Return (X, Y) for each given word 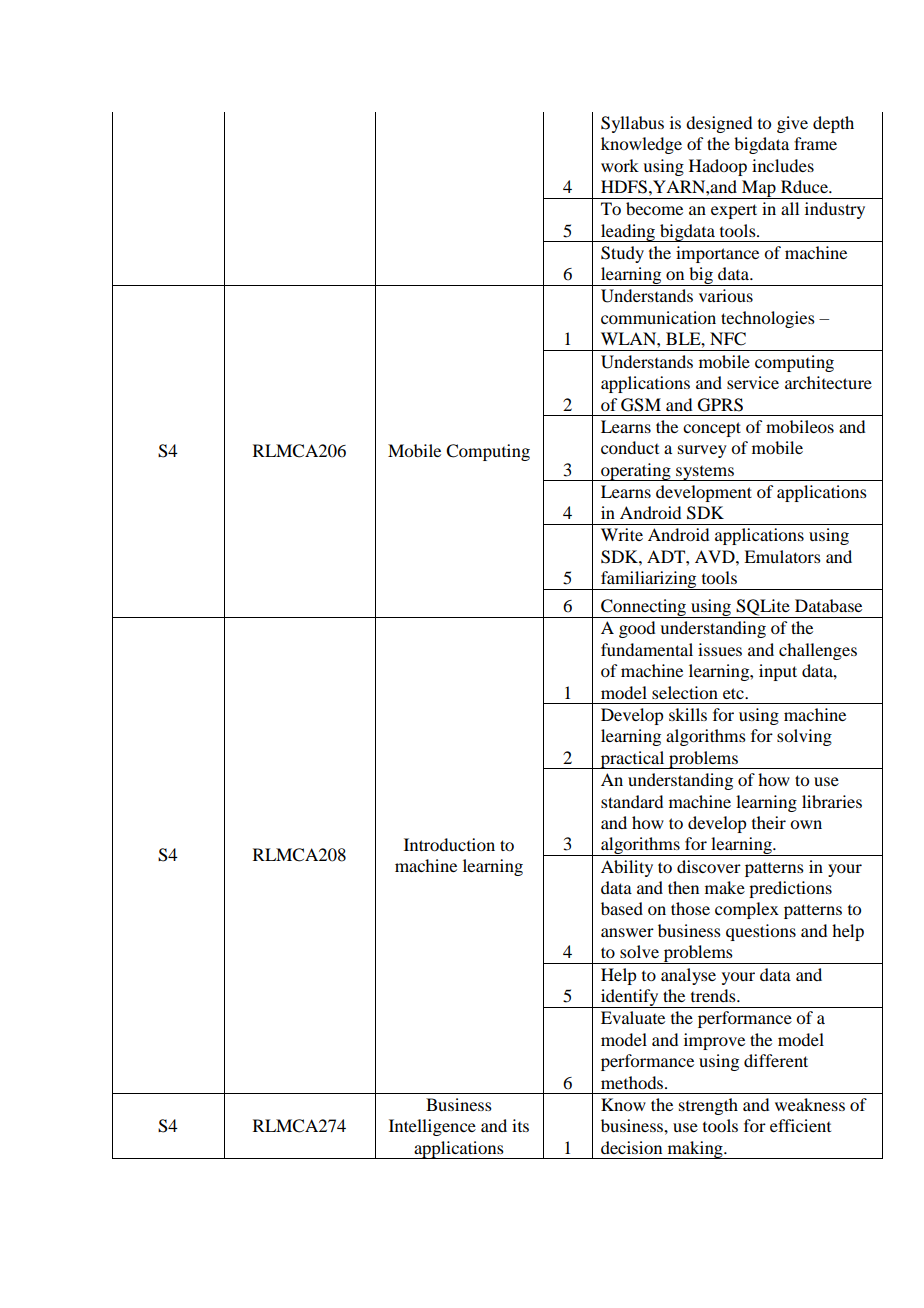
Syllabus (632, 124)
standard (632, 801)
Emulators (782, 556)
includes (783, 165)
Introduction (449, 844)
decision (631, 1147)
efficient (800, 1125)
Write (622, 534)
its (520, 1125)
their (769, 822)
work (620, 165)
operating (636, 472)
